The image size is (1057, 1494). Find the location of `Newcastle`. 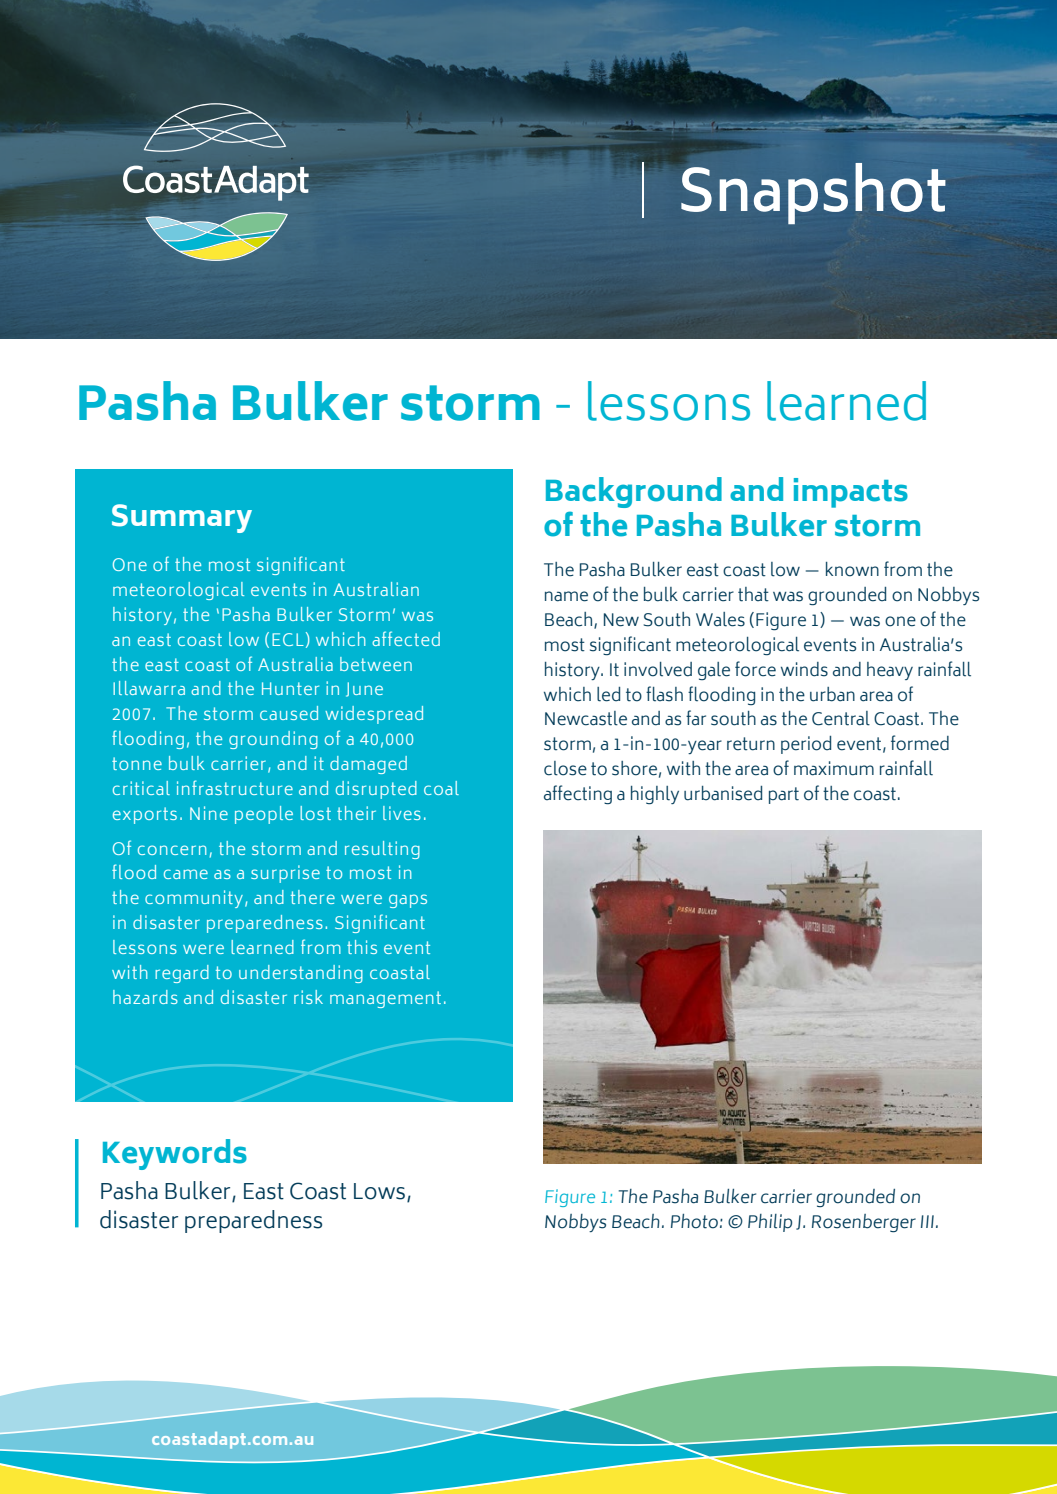

Newcastle is located at coordinates (586, 718).
